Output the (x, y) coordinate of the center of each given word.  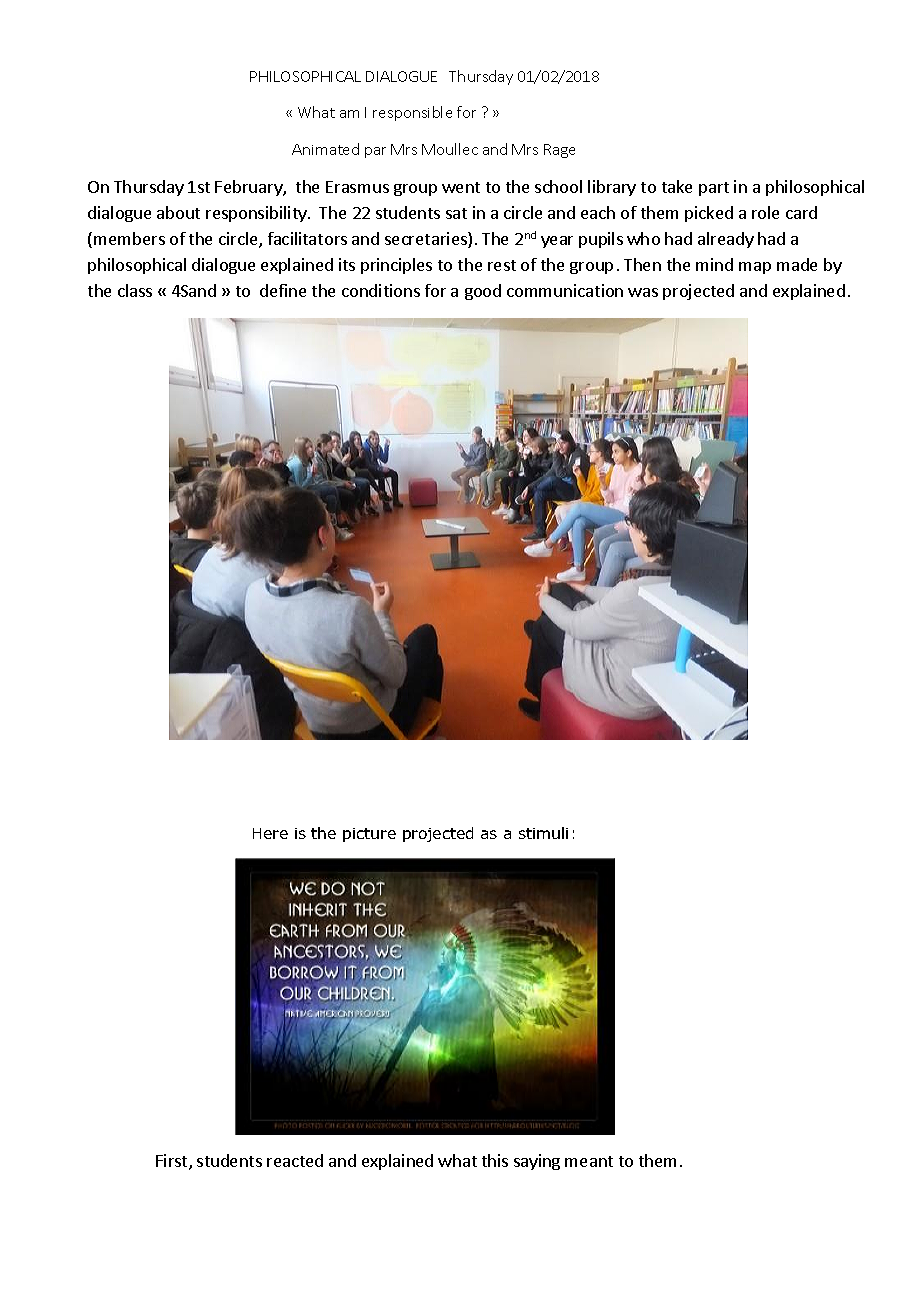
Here (270, 833)
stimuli (543, 833)
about (178, 212)
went (461, 187)
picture (369, 835)
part (714, 189)
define (283, 290)
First (173, 1162)
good (483, 292)
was (643, 292)
